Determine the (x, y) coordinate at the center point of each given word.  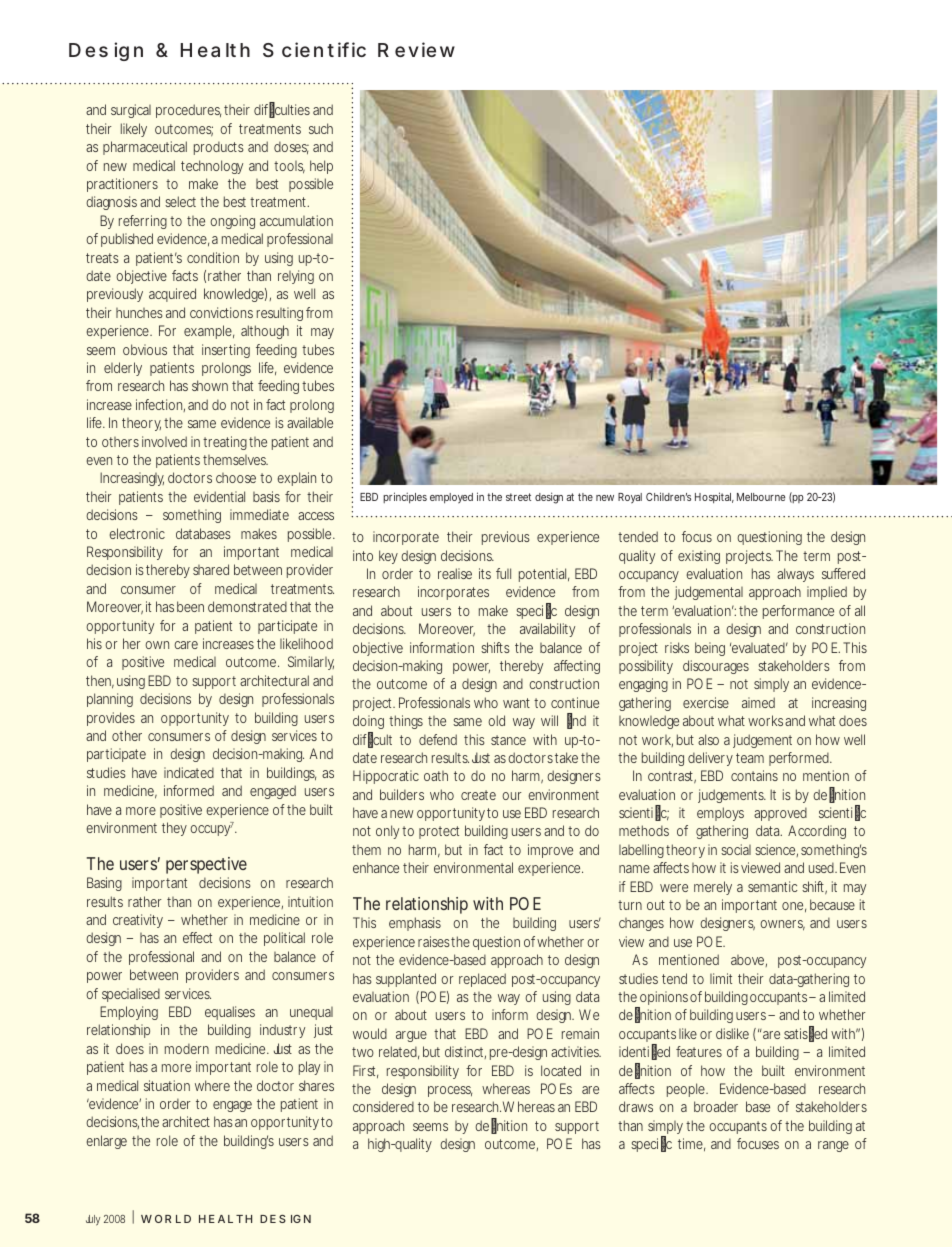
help (321, 167)
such (321, 128)
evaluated (757, 647)
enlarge (106, 1142)
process (450, 1091)
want (516, 703)
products (219, 148)
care (186, 645)
